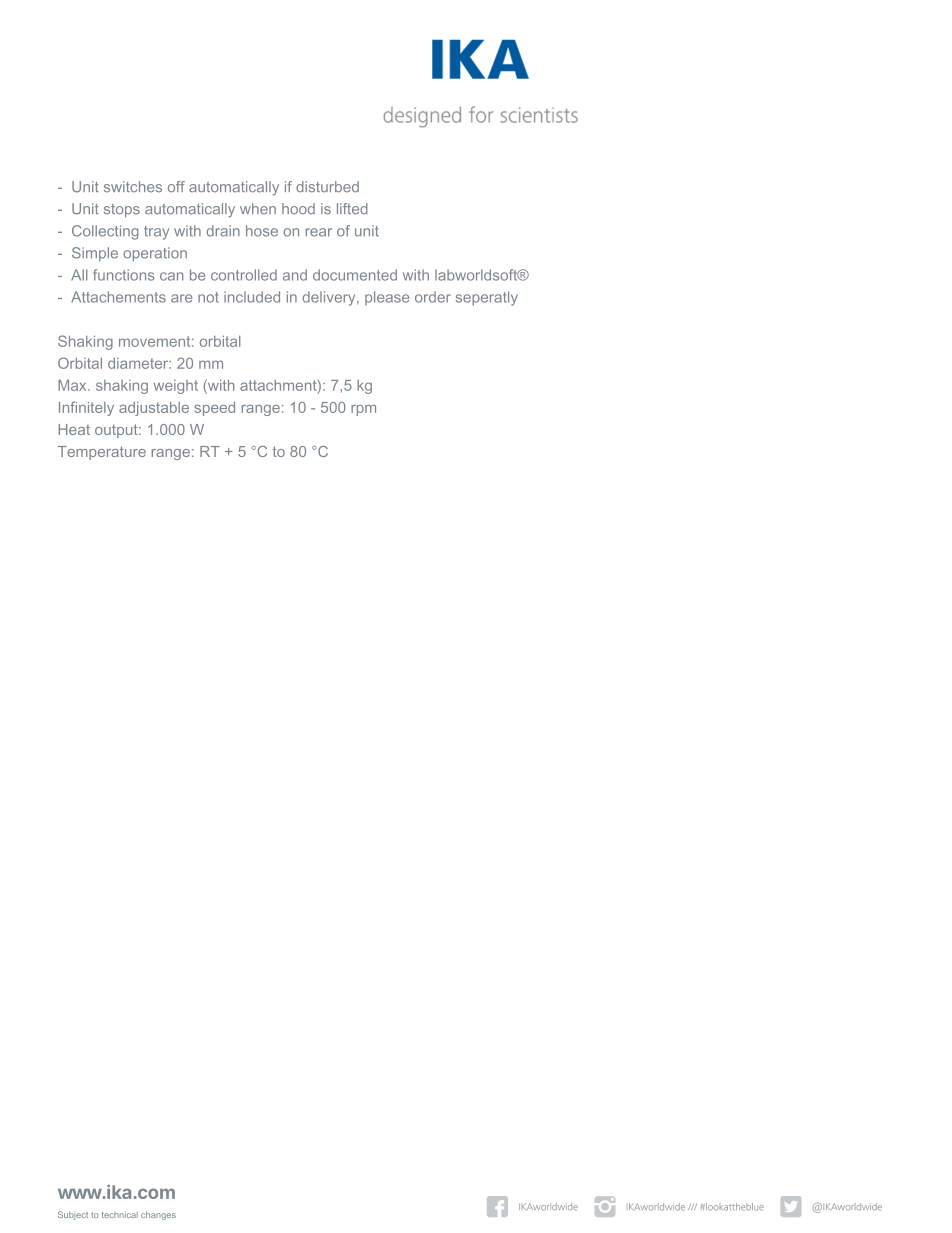  I want to click on weight, so click(175, 387).
